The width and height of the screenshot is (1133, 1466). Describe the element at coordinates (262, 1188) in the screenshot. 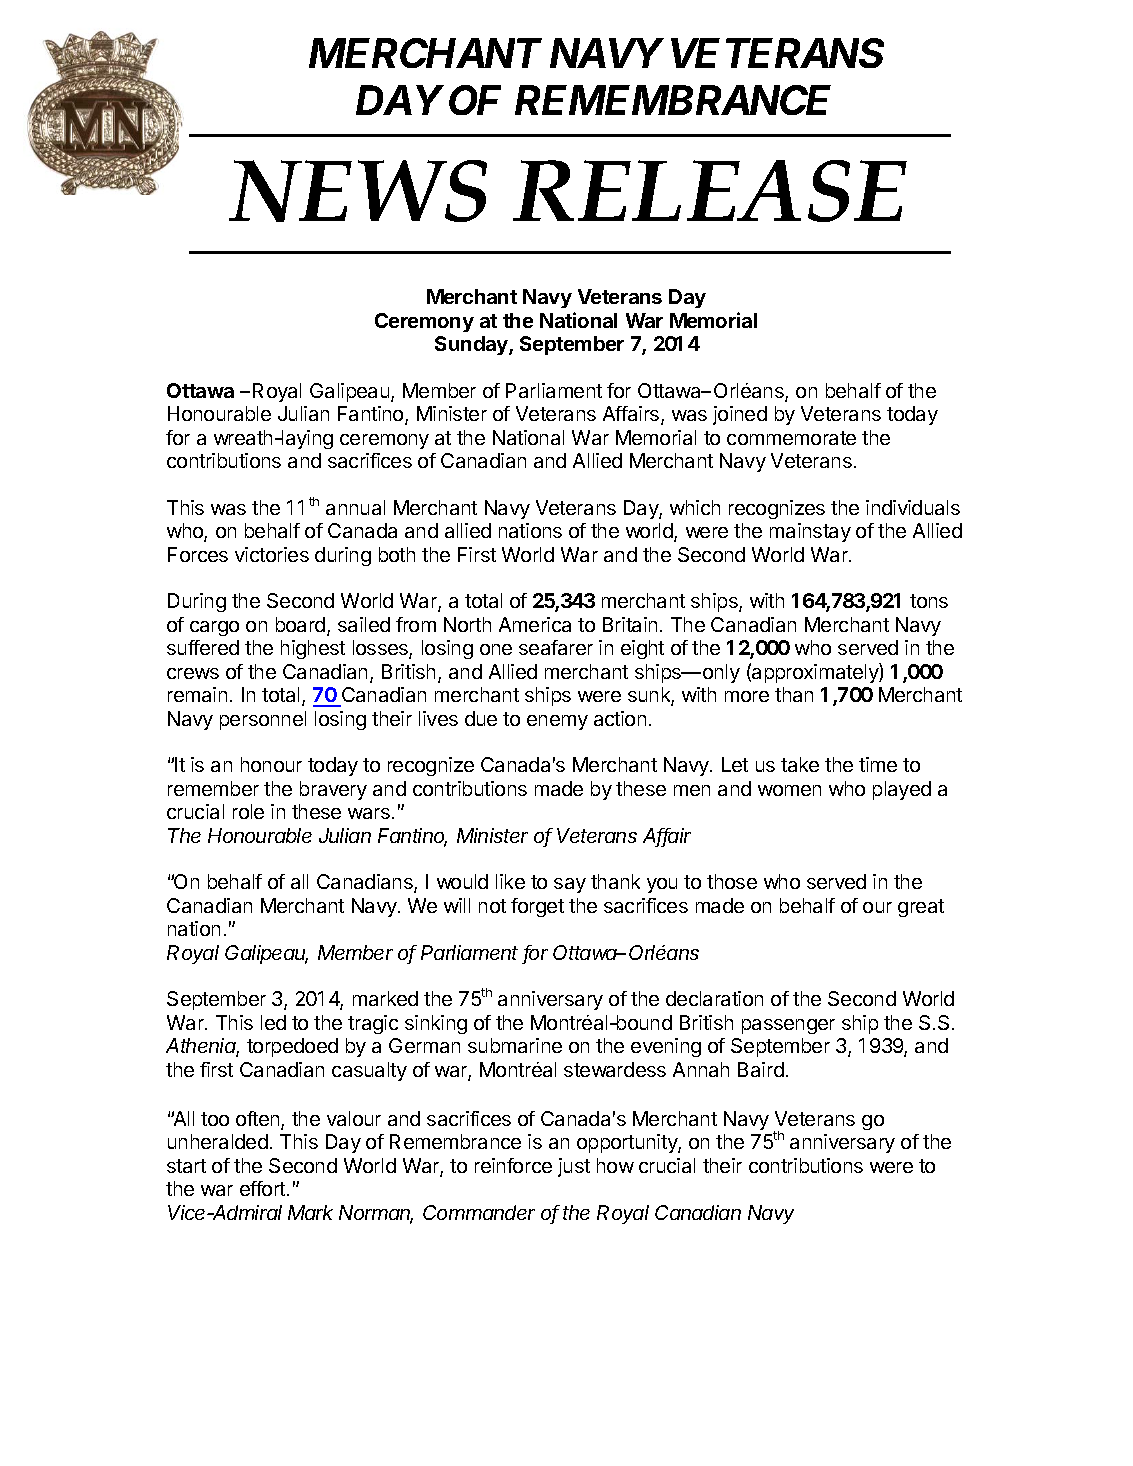

I see `effort` at that location.
